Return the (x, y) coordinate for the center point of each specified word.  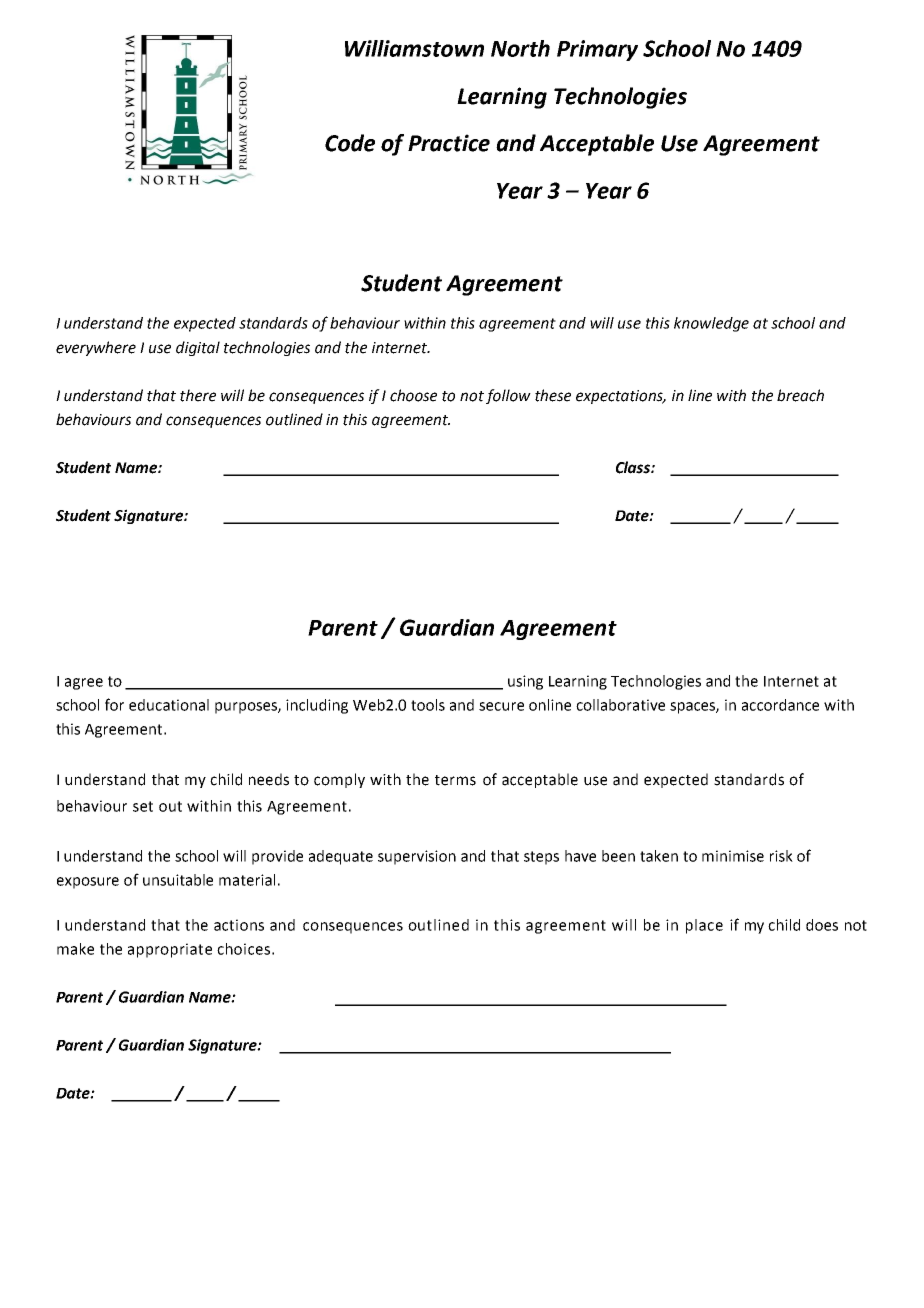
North (520, 48)
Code (350, 143)
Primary (597, 50)
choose (413, 395)
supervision (417, 857)
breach (800, 395)
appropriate (170, 950)
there (198, 395)
